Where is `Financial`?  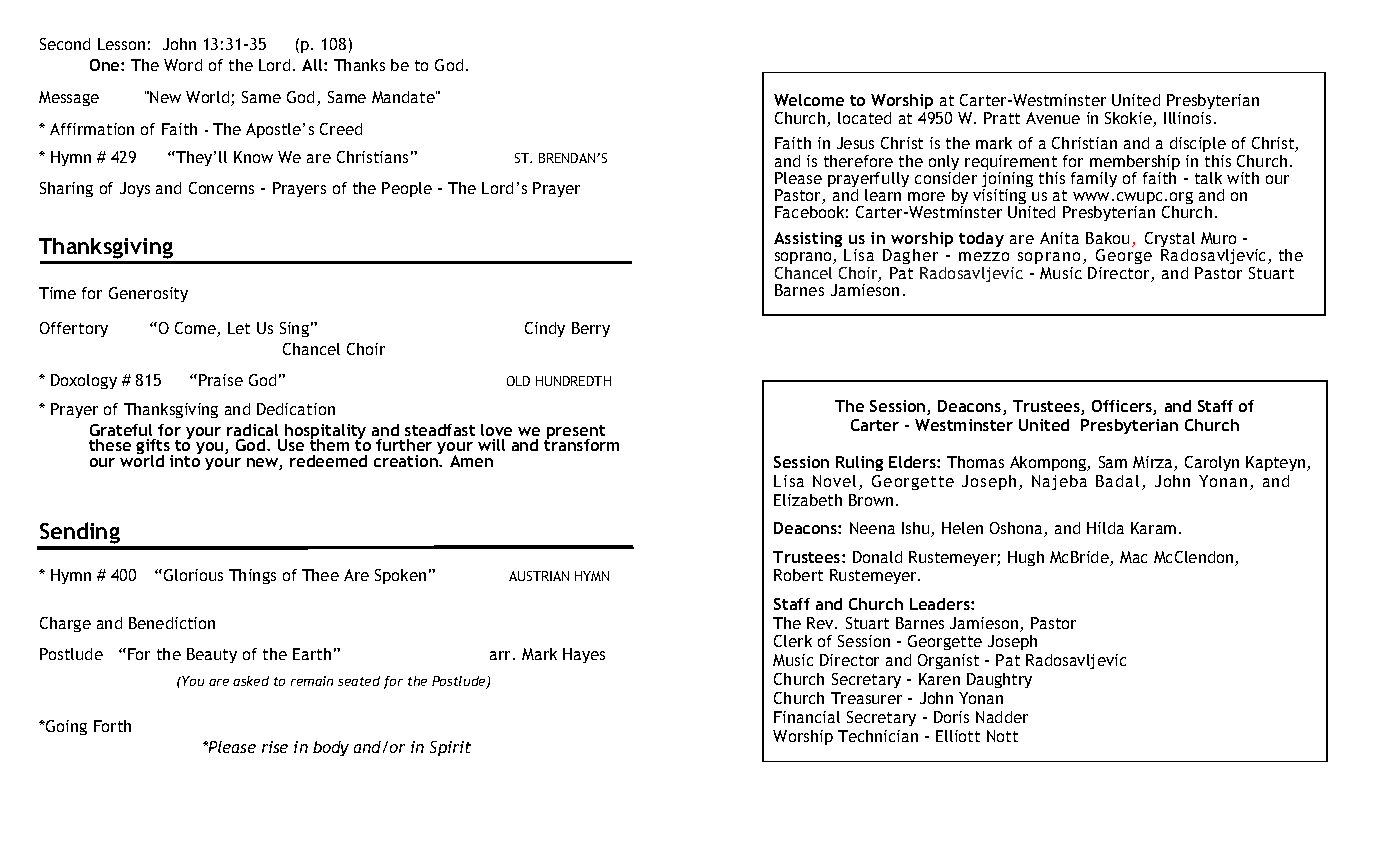 Financial is located at coordinates (807, 717).
